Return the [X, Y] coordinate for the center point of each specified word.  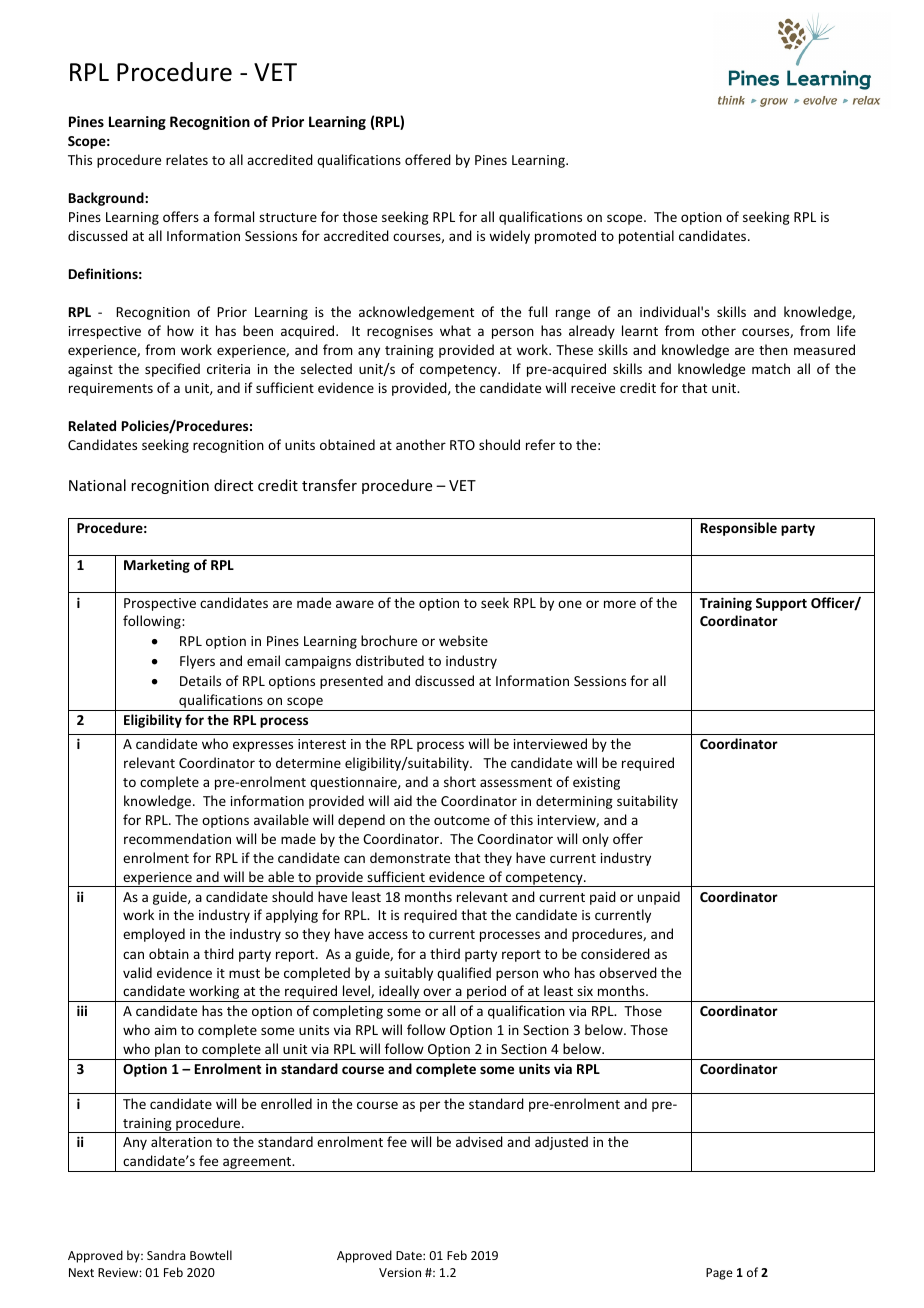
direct [233, 485]
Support [781, 604]
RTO [462, 445]
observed [628, 972]
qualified [464, 974]
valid [137, 972]
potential [646, 237]
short [460, 781]
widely [509, 237]
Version [400, 1272]
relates [187, 159]
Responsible [739, 529]
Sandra [166, 1255]
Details [200, 680]
